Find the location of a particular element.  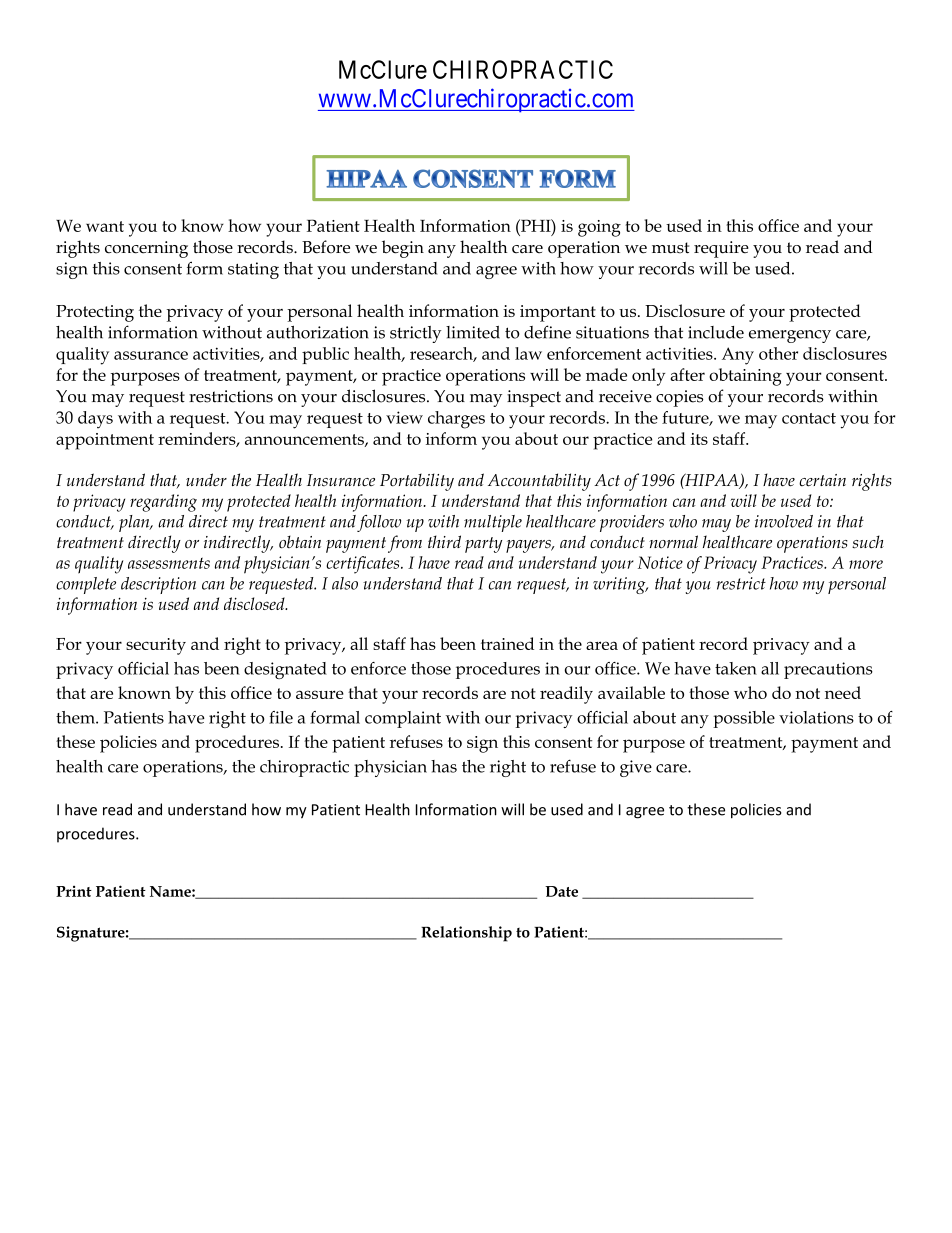

regarding is located at coordinates (163, 503).
